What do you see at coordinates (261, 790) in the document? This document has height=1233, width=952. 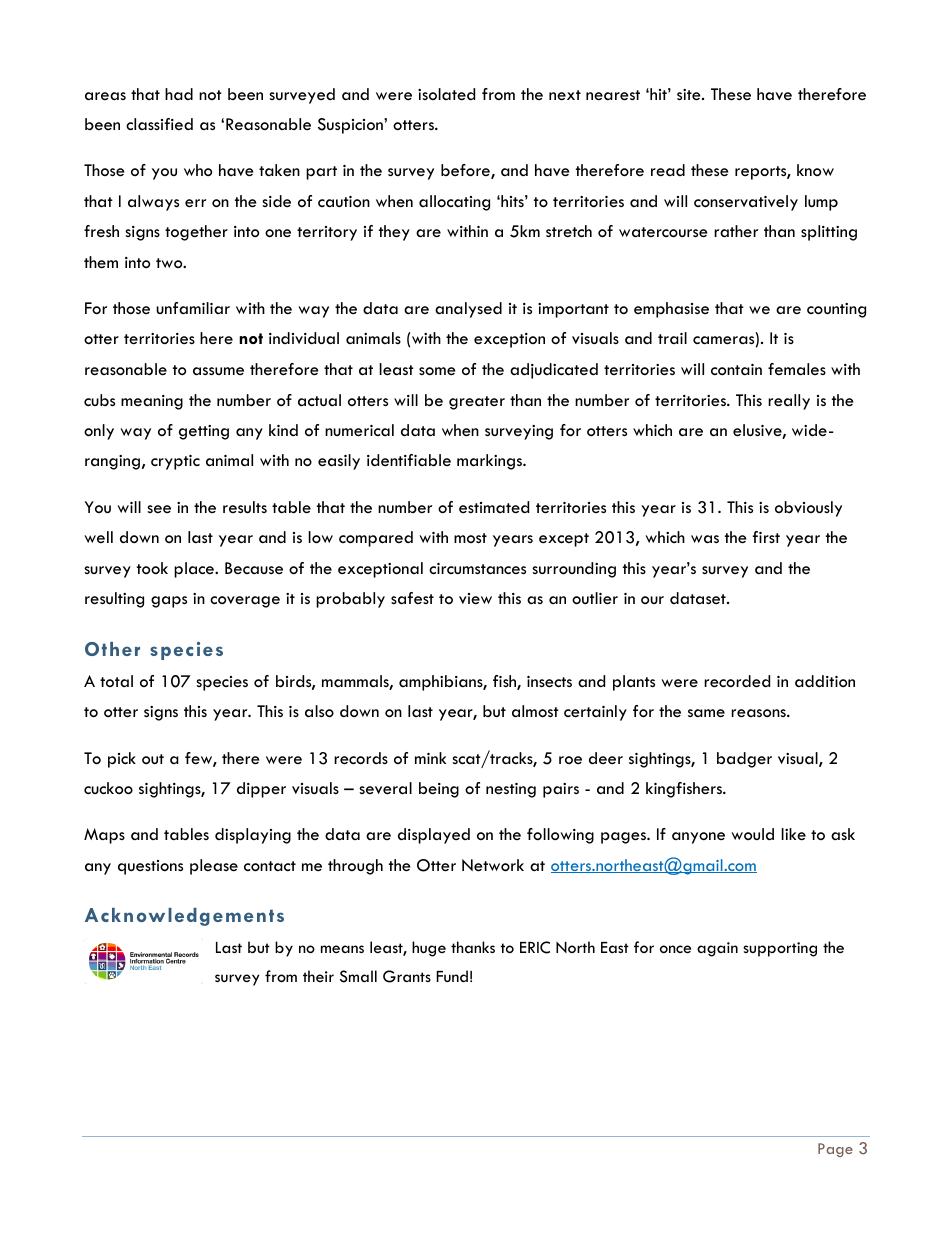 I see `dipper` at bounding box center [261, 790].
